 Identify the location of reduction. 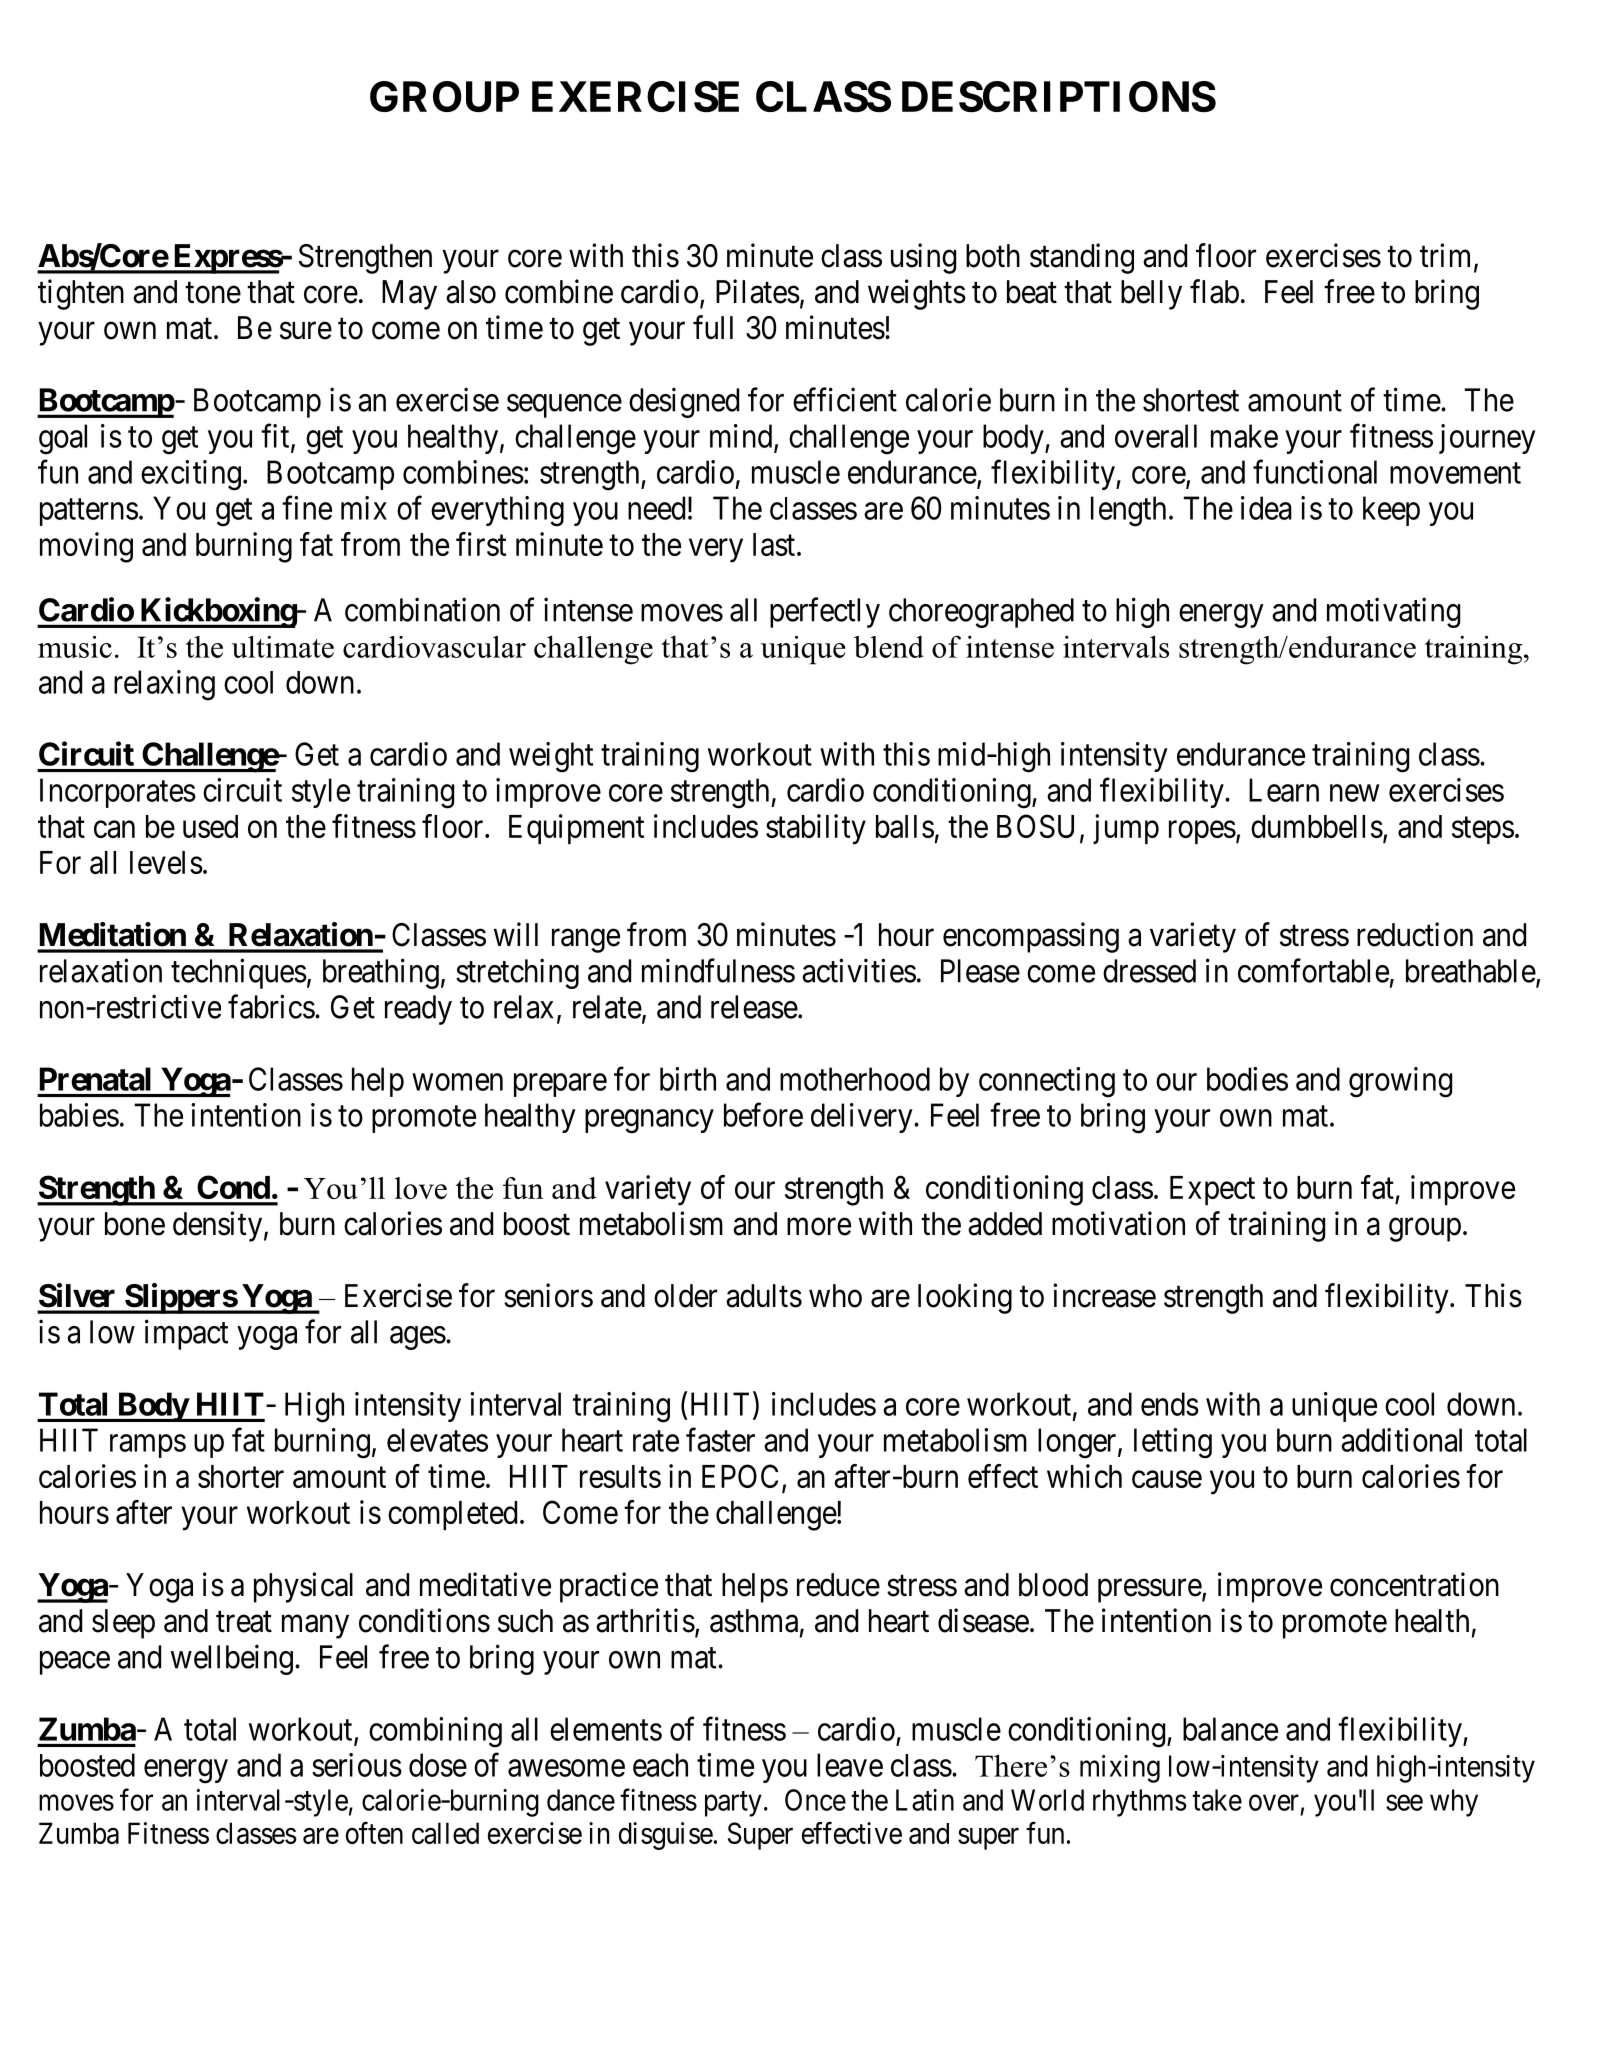
(1415, 934).
